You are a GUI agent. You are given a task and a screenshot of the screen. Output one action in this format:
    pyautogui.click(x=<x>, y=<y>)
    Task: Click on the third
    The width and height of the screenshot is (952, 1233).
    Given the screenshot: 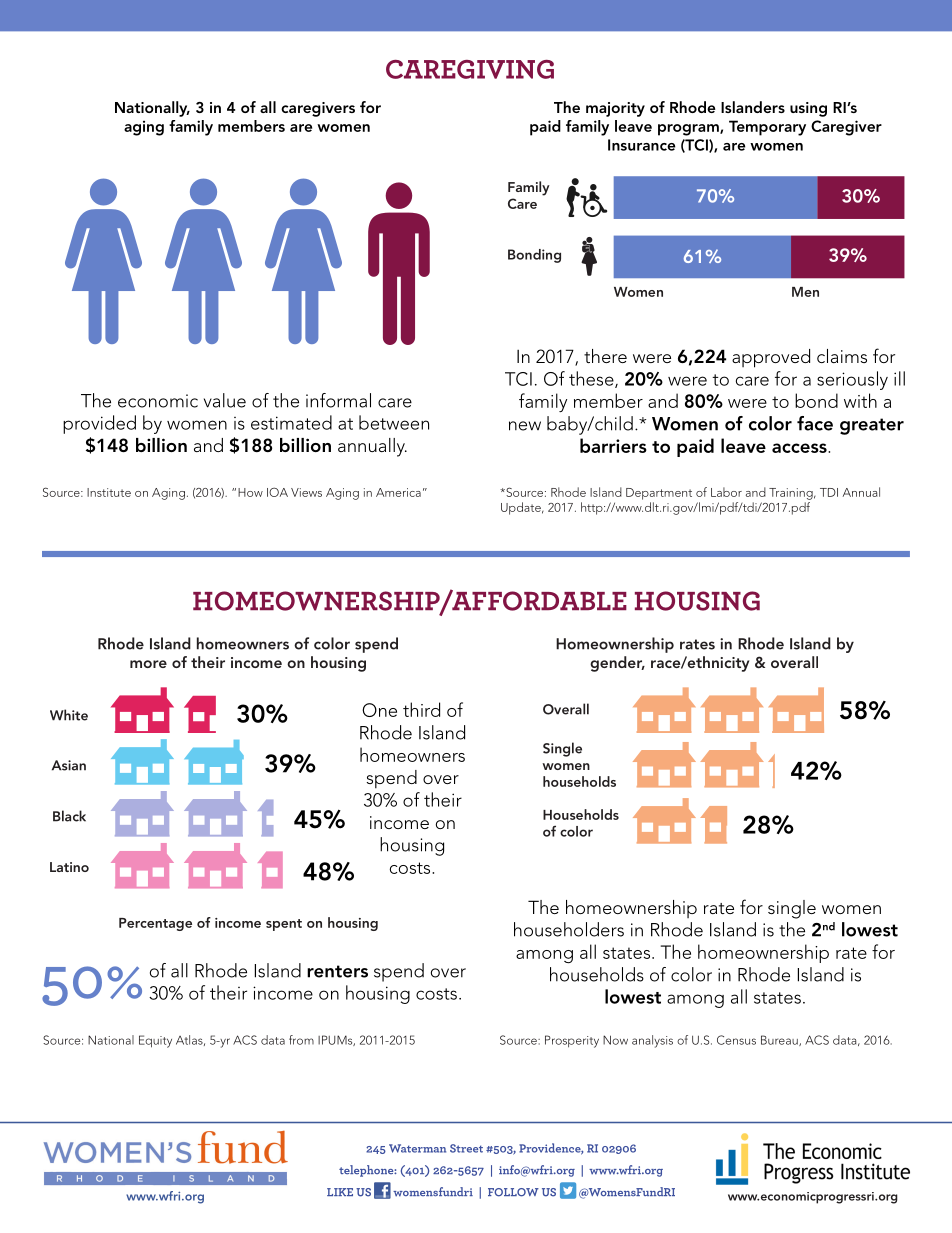 What is the action you would take?
    pyautogui.click(x=421, y=709)
